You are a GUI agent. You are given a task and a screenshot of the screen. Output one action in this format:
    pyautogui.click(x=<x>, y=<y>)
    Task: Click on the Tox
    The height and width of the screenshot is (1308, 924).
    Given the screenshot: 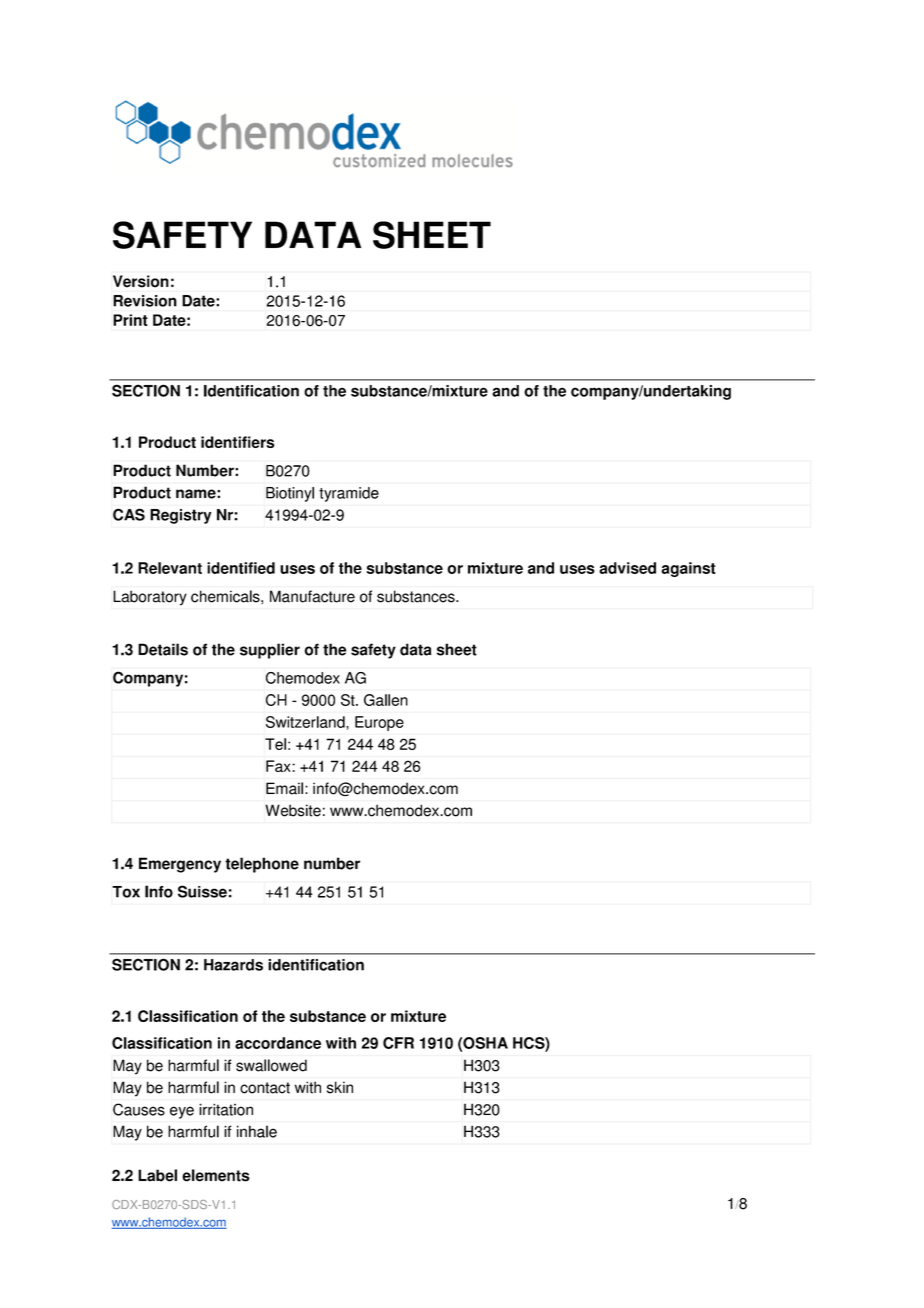 What is the action you would take?
    pyautogui.click(x=126, y=892)
